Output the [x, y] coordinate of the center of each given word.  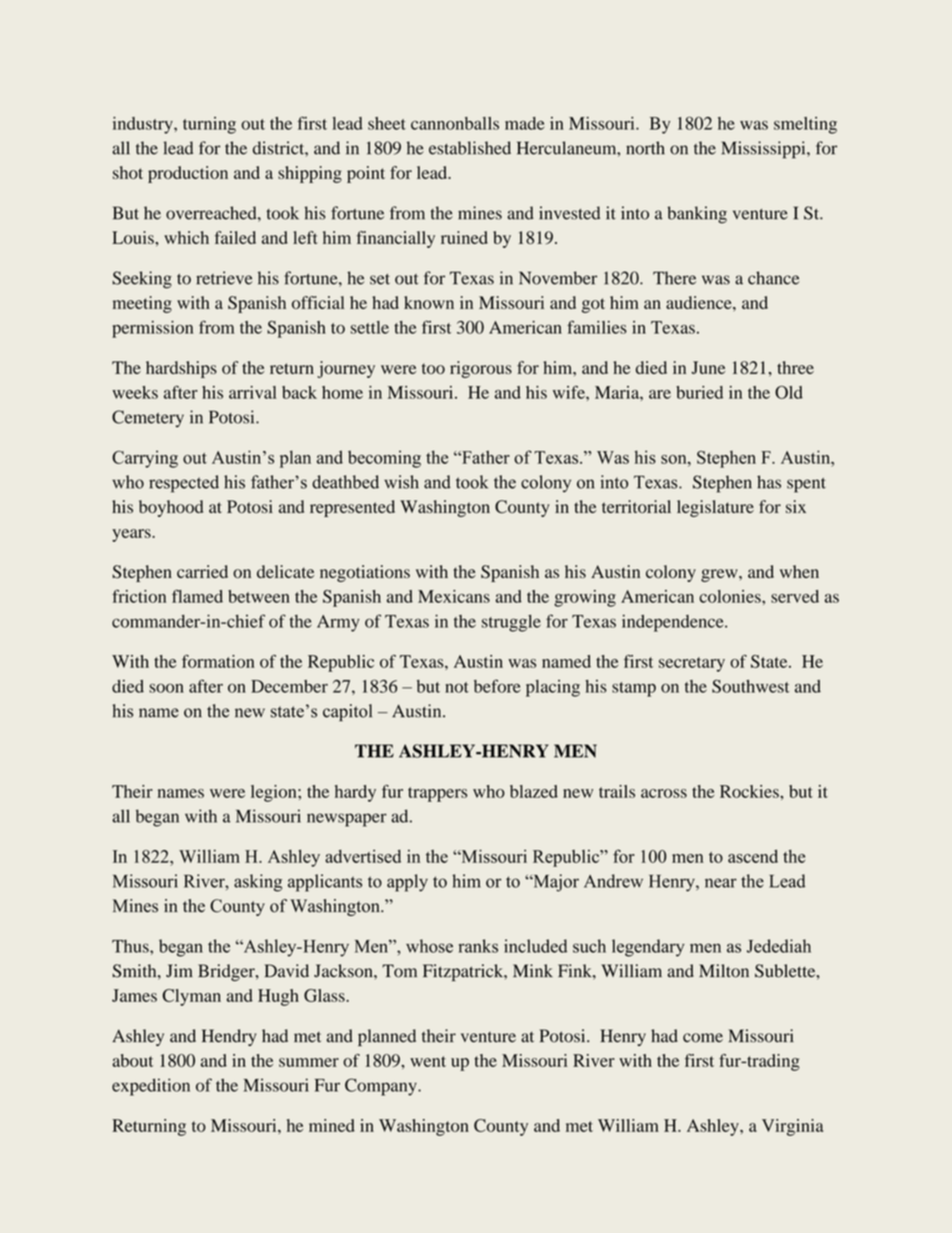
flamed [197, 596]
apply [407, 883]
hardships [181, 369]
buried [699, 392]
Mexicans [454, 596]
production [188, 174]
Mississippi [764, 150]
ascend [753, 856]
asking [258, 883]
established [470, 148]
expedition [151, 1087]
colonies [731, 596]
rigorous [481, 369]
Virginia [792, 1127]
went [428, 1061]
